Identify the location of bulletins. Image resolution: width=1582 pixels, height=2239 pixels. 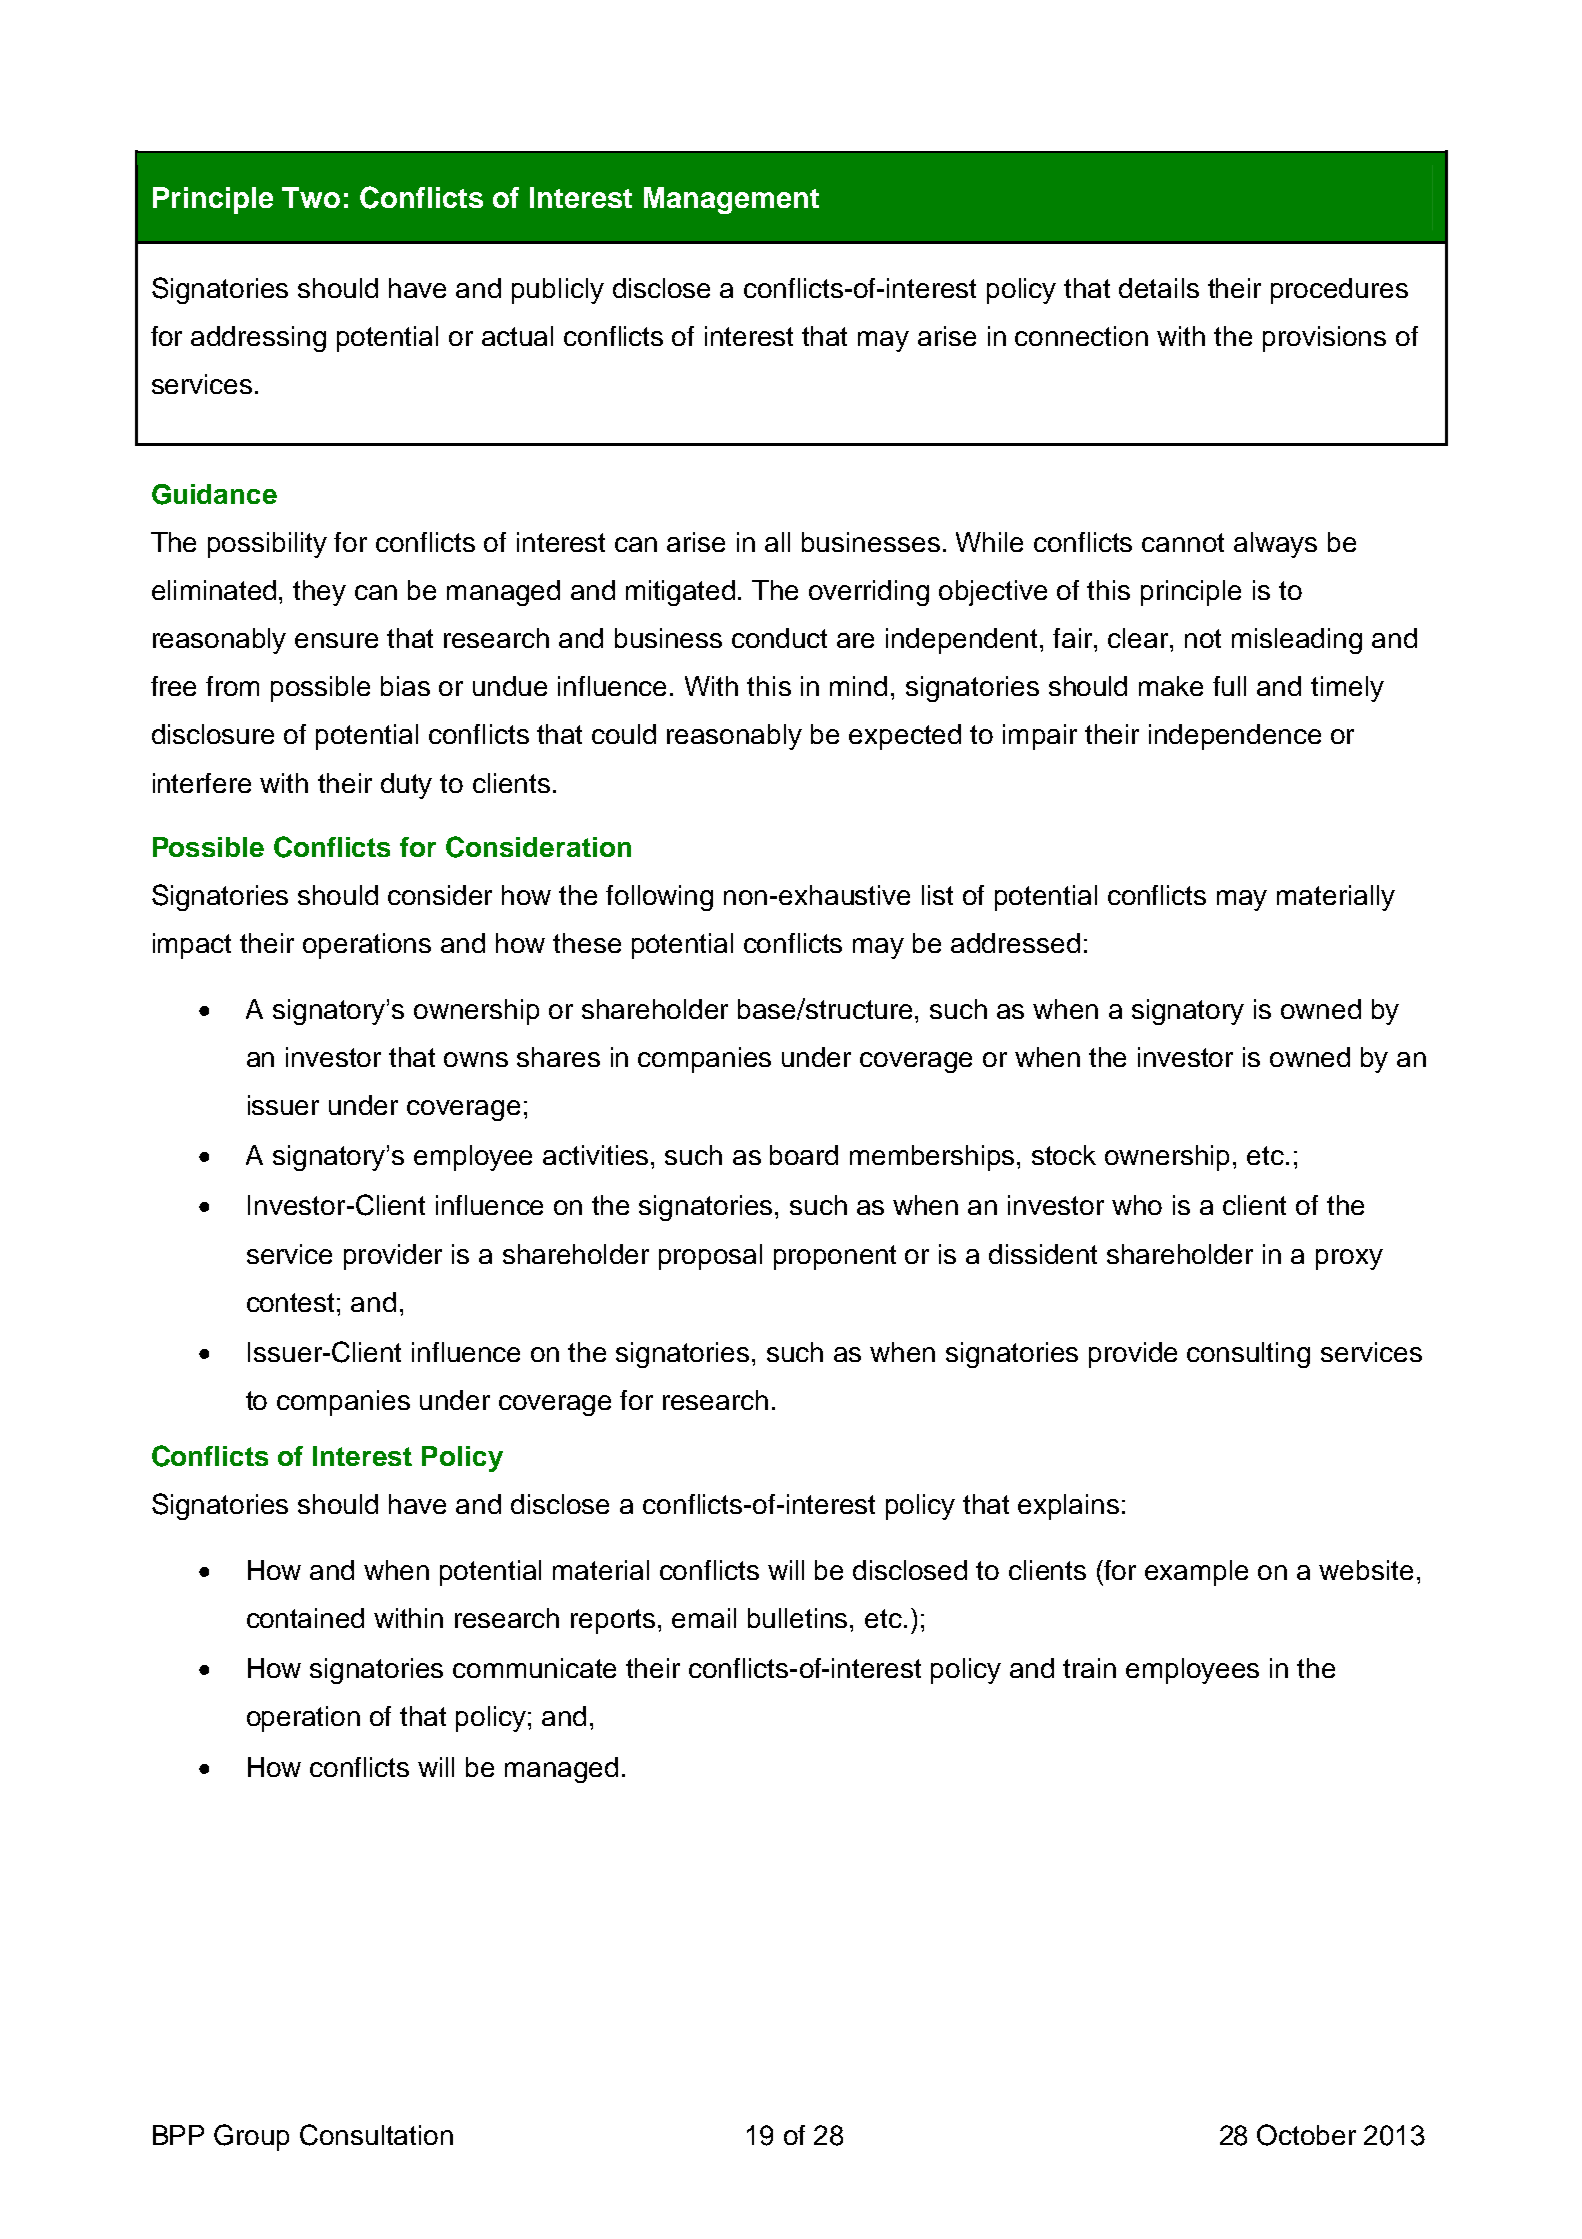
(799, 1618).
